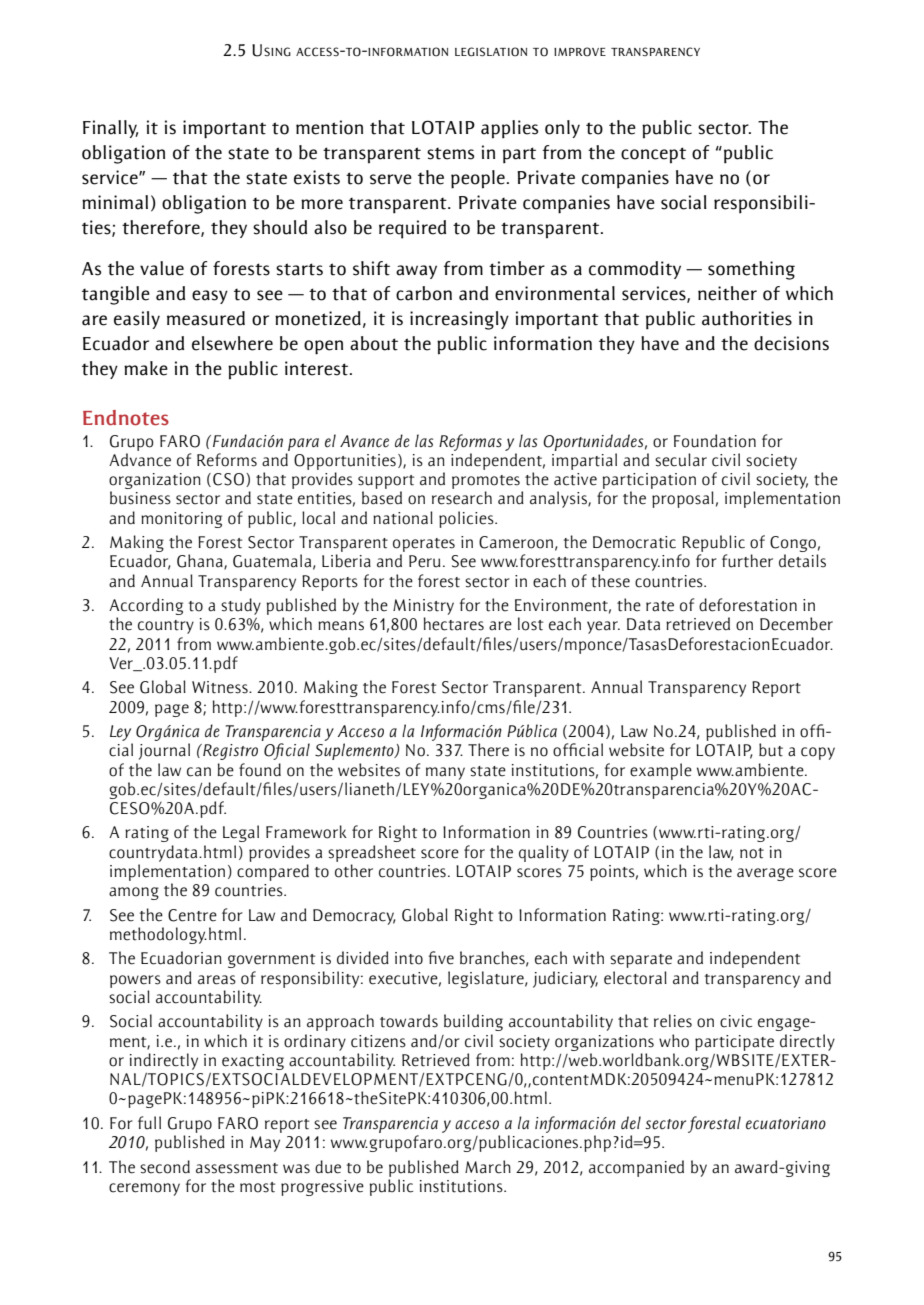 The width and height of the screenshot is (924, 1305). Describe the element at coordinates (454, 624) in the screenshot. I see `hectares` at that location.
